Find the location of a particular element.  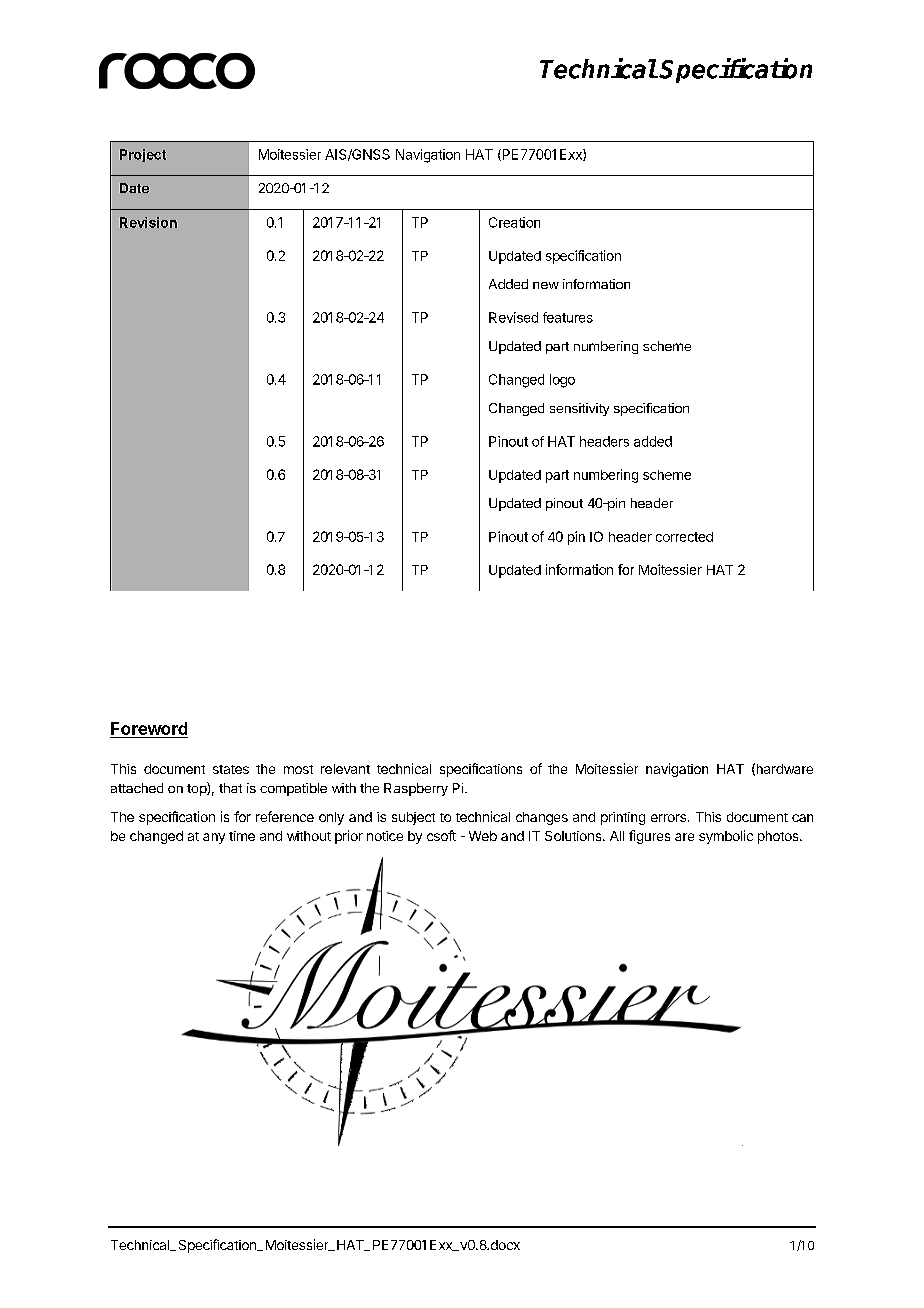

Web is located at coordinates (483, 836).
